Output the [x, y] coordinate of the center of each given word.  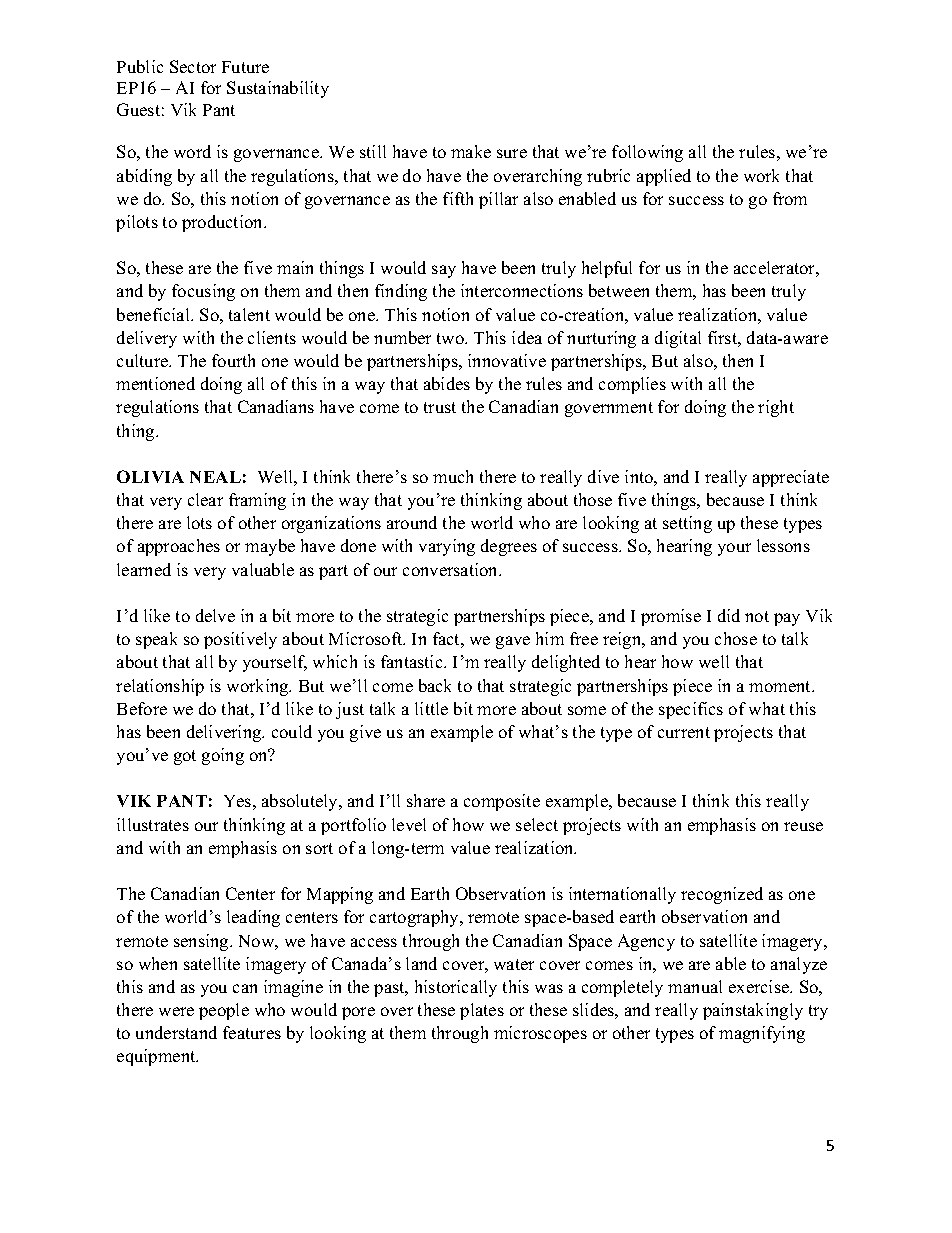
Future [245, 67]
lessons [783, 545]
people [224, 1011]
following [647, 153]
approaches [179, 547]
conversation [452, 569]
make [471, 151]
